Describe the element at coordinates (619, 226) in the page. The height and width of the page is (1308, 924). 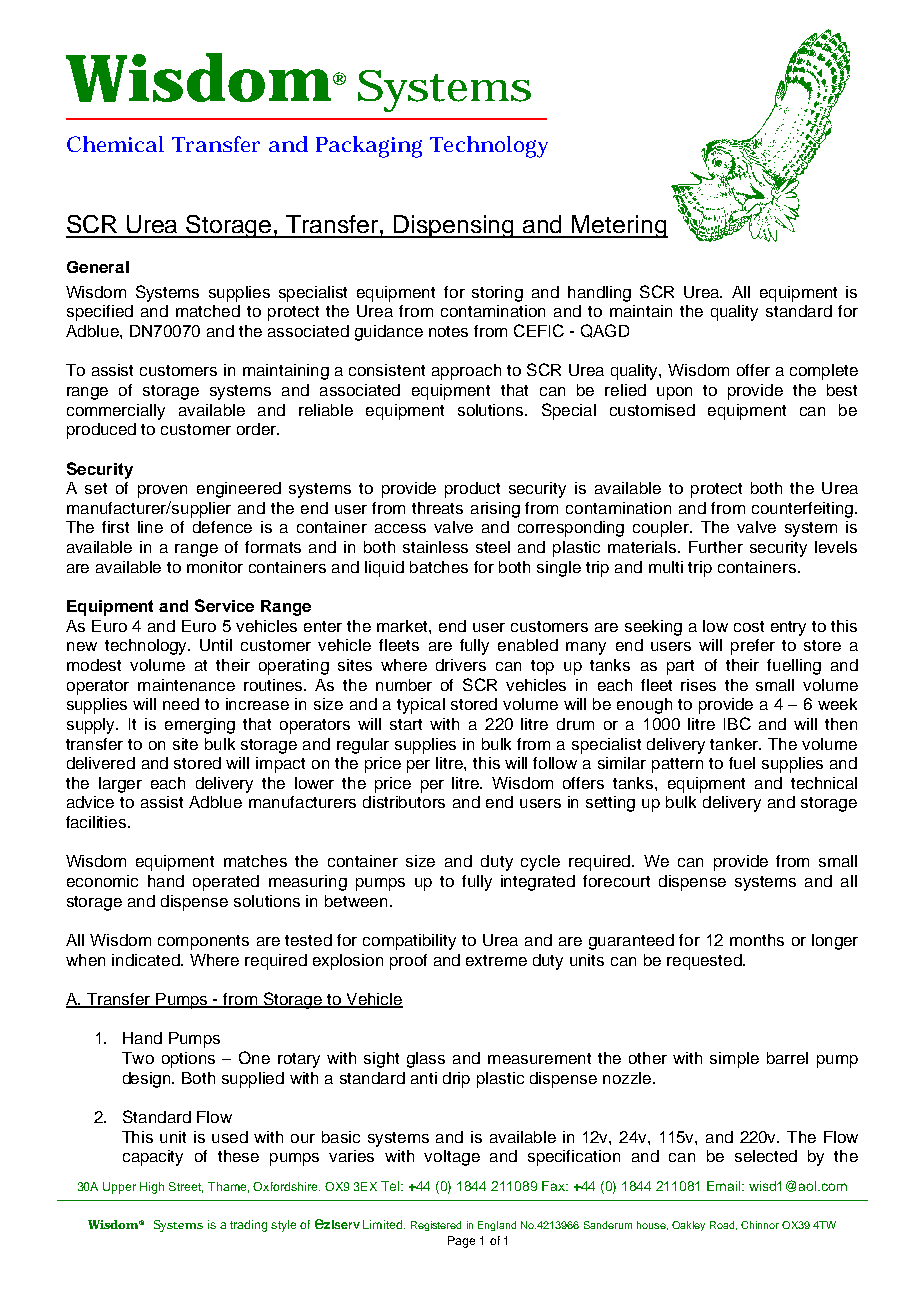
I see `Metering` at that location.
